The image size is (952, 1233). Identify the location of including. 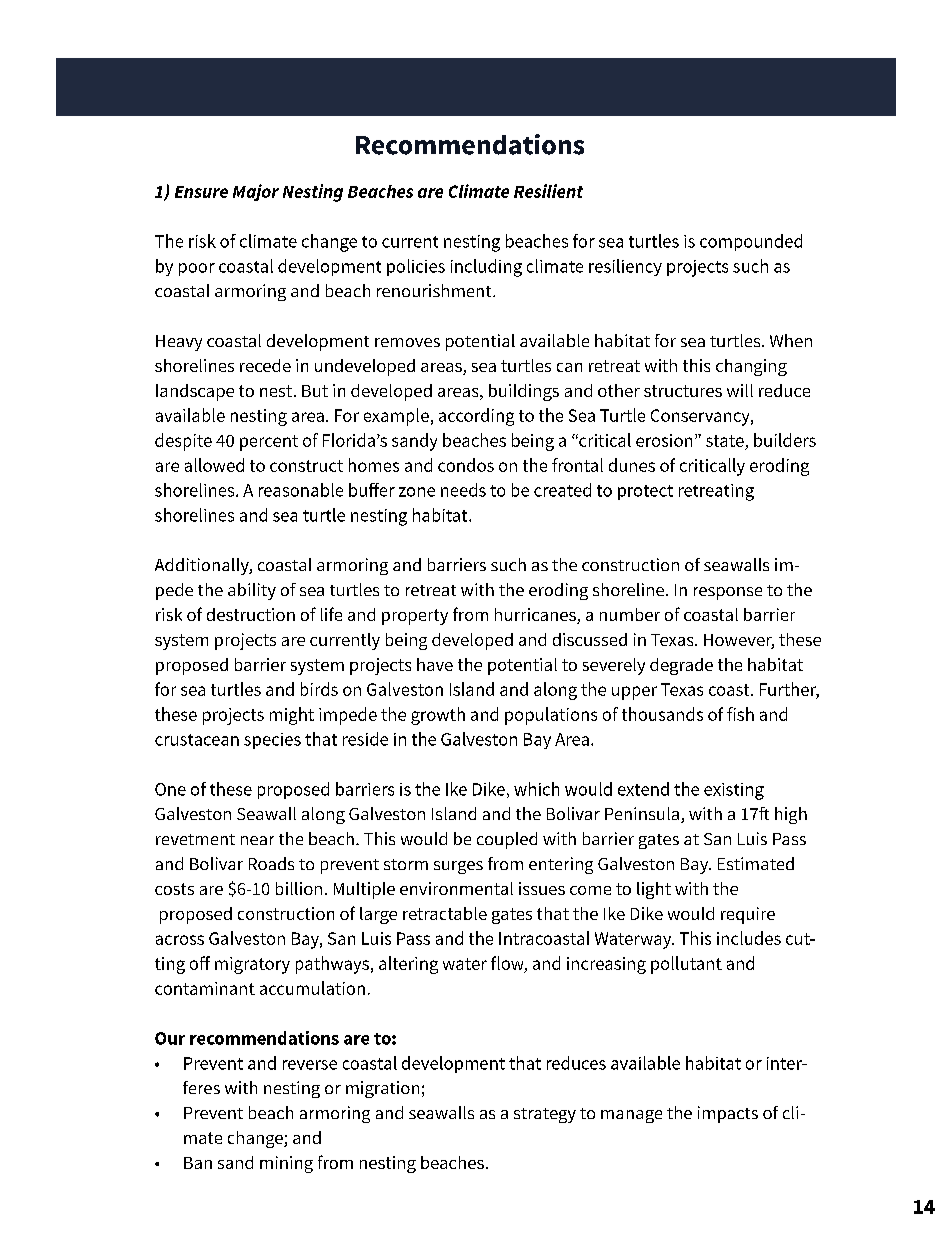
(486, 268).
